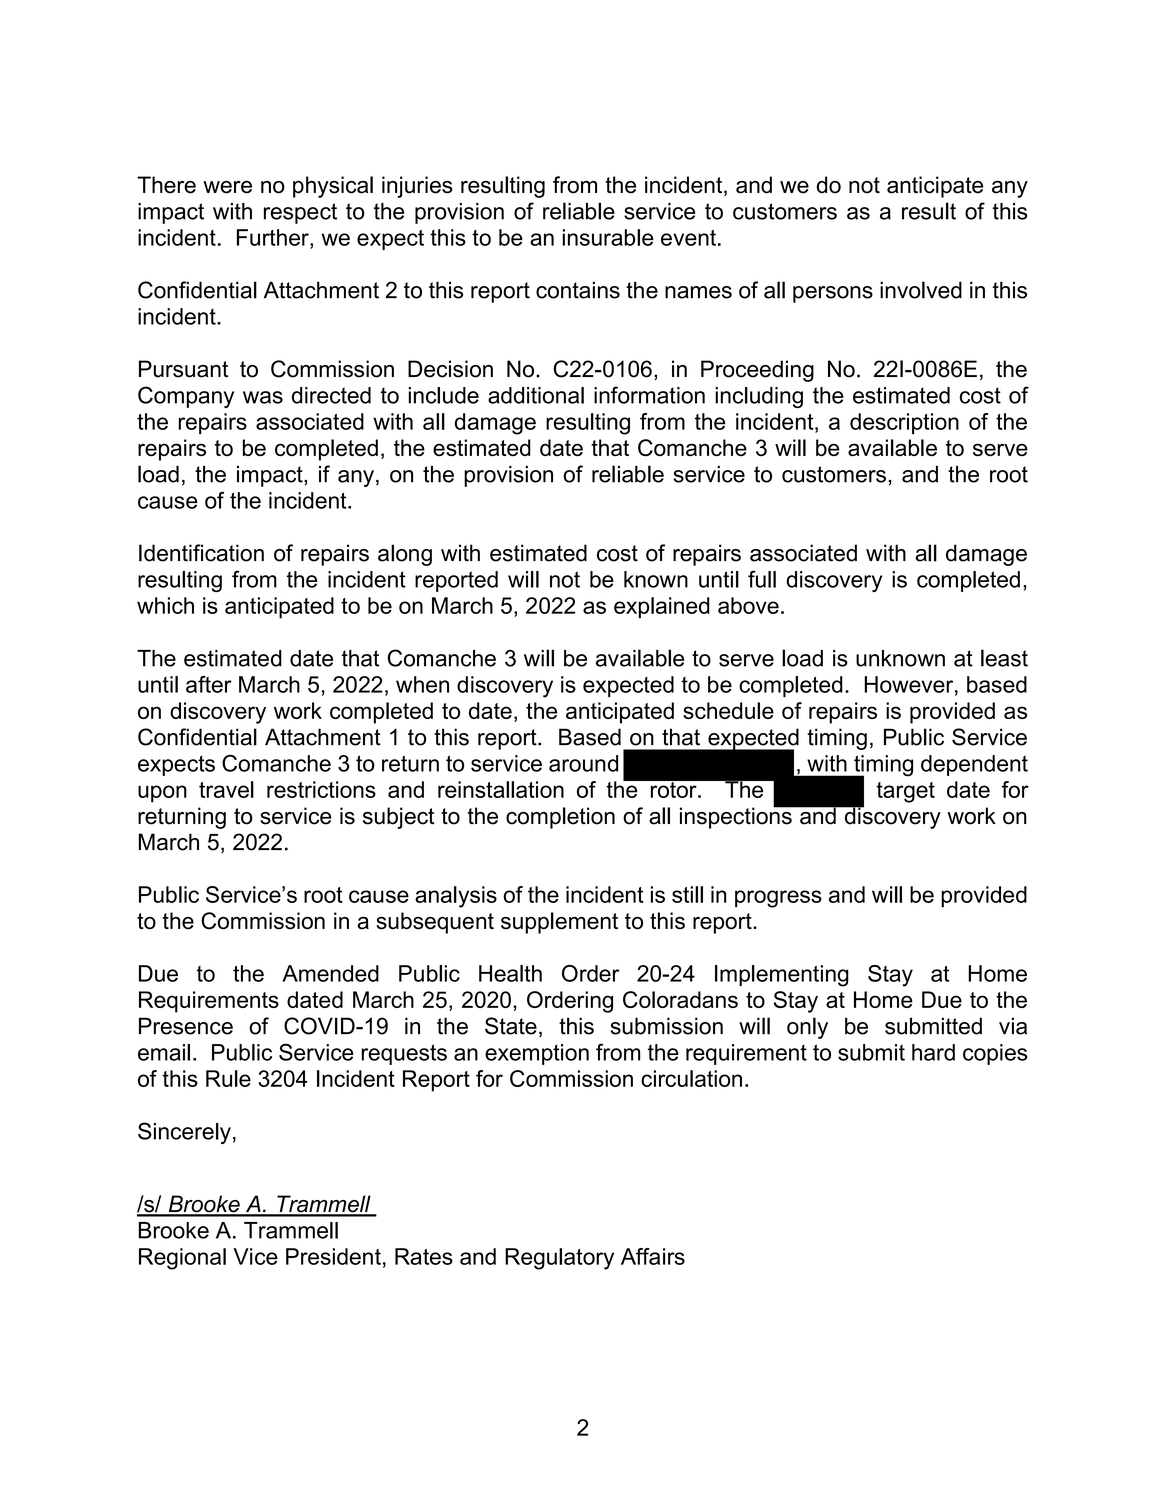 This page has width=1166, height=1509. I want to click on Further, so click(274, 237).
